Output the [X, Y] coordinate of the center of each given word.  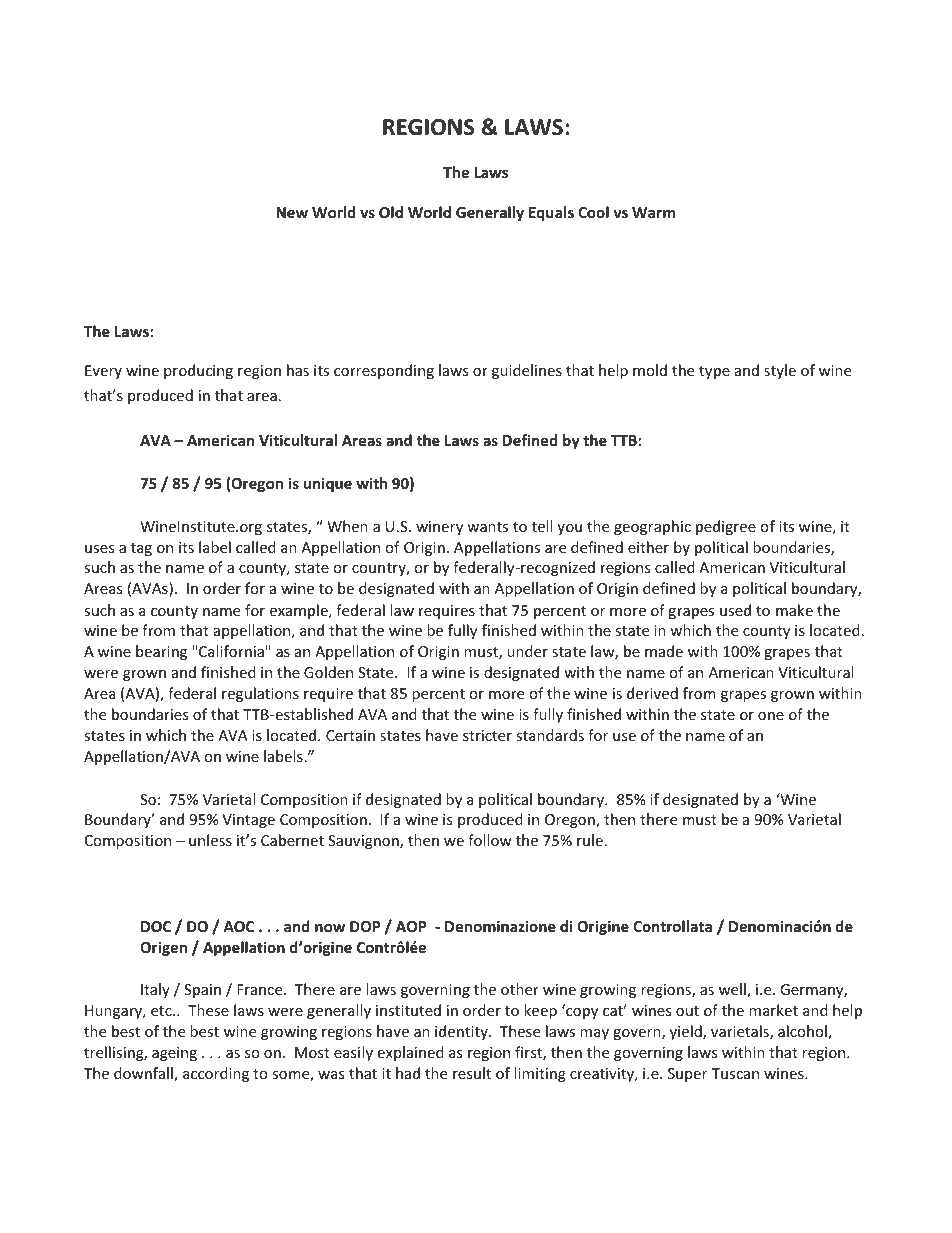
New [292, 212]
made [664, 651]
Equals [551, 213]
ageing [174, 1054]
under [527, 651]
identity [462, 1032]
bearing [161, 652]
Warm [653, 212]
